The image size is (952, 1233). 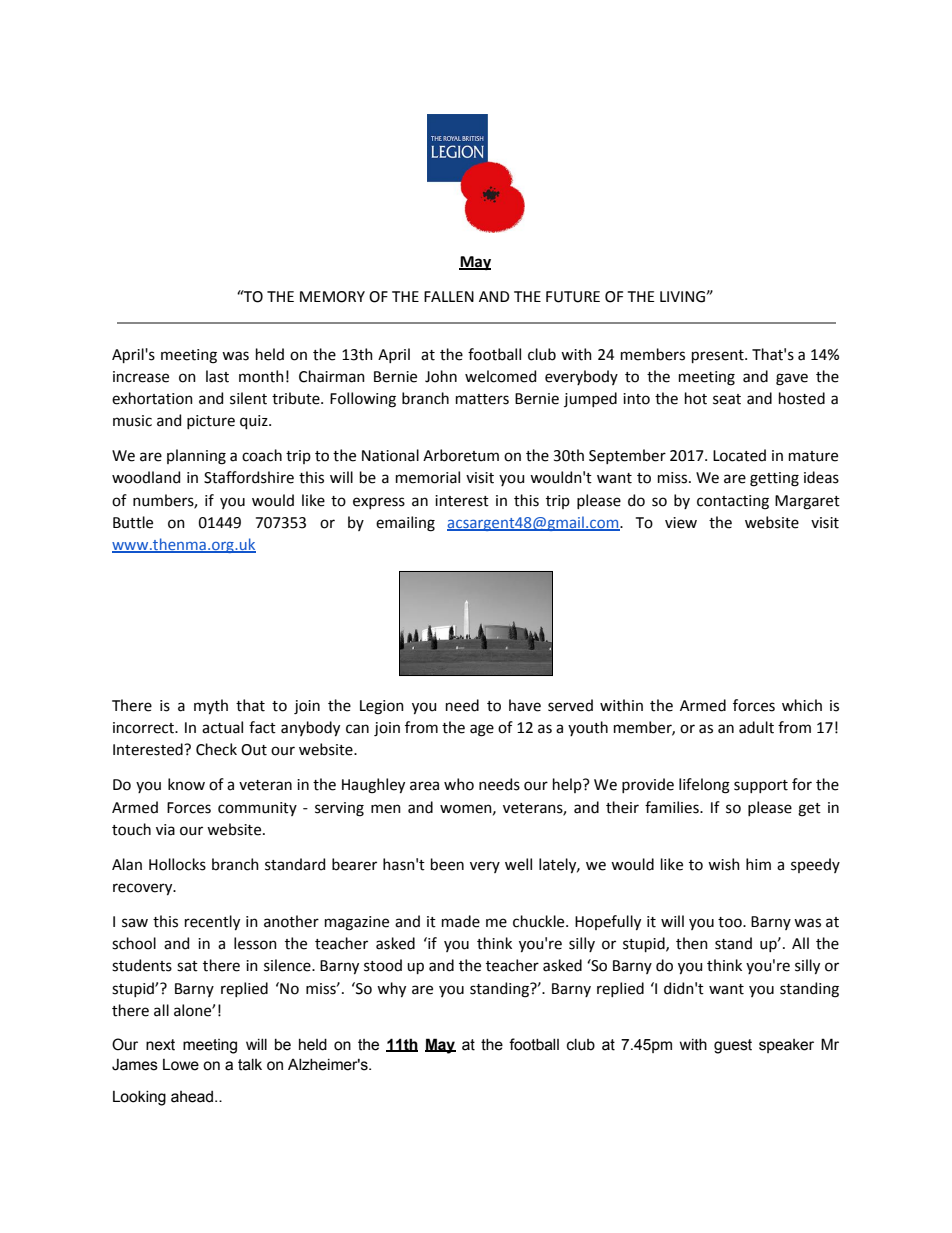 What do you see at coordinates (733, 1046) in the screenshot?
I see `guest` at bounding box center [733, 1046].
